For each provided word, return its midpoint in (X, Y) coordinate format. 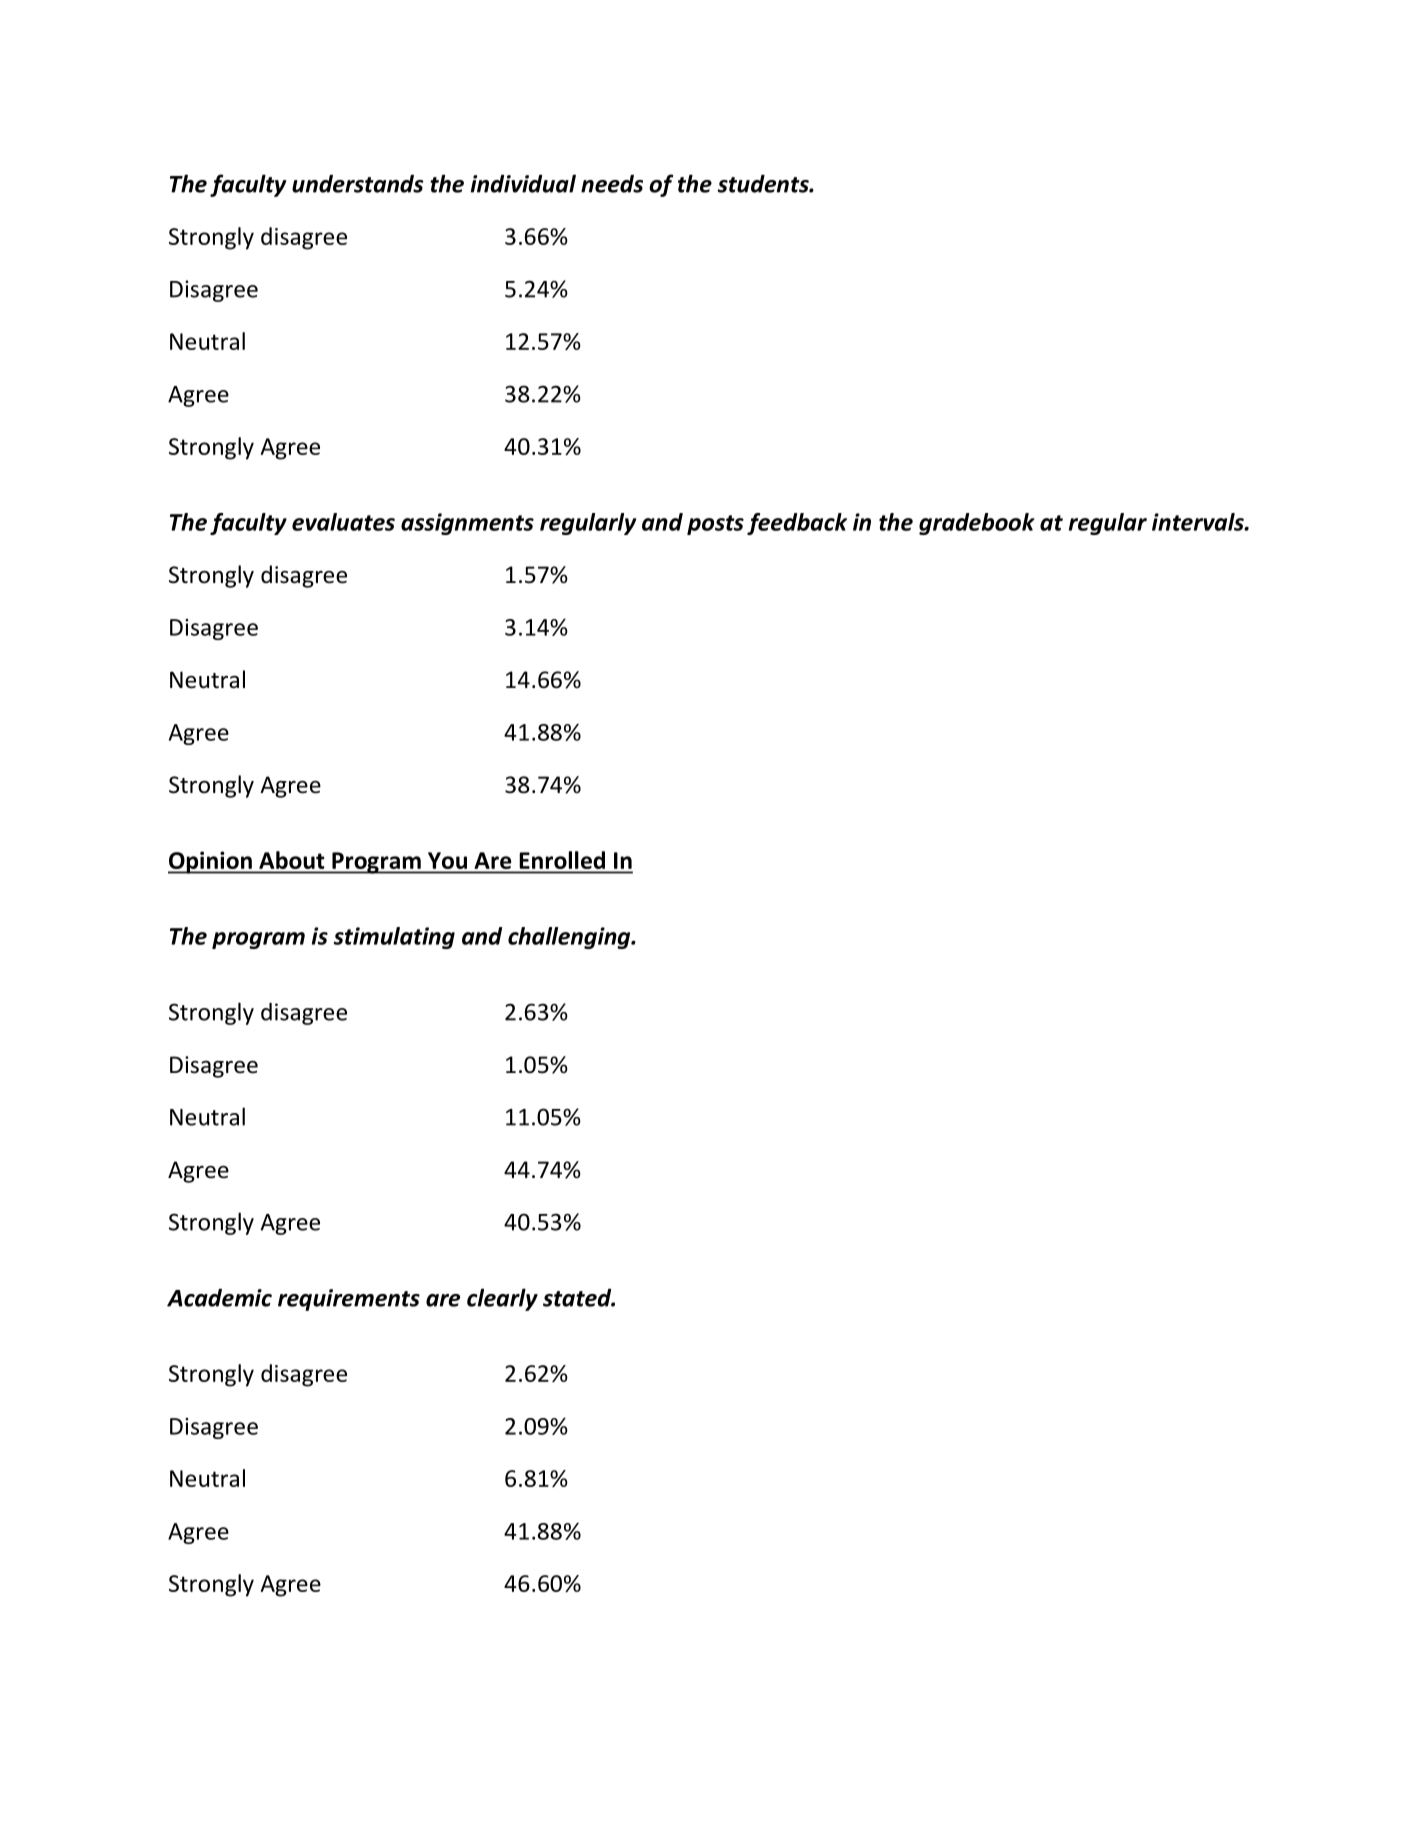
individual (523, 183)
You (447, 862)
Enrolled (562, 861)
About (292, 861)
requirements (349, 1300)
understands (357, 183)
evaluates (343, 522)
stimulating (394, 938)
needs (612, 183)
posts (715, 525)
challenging (570, 938)
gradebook (977, 524)
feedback (797, 524)
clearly (502, 1299)
